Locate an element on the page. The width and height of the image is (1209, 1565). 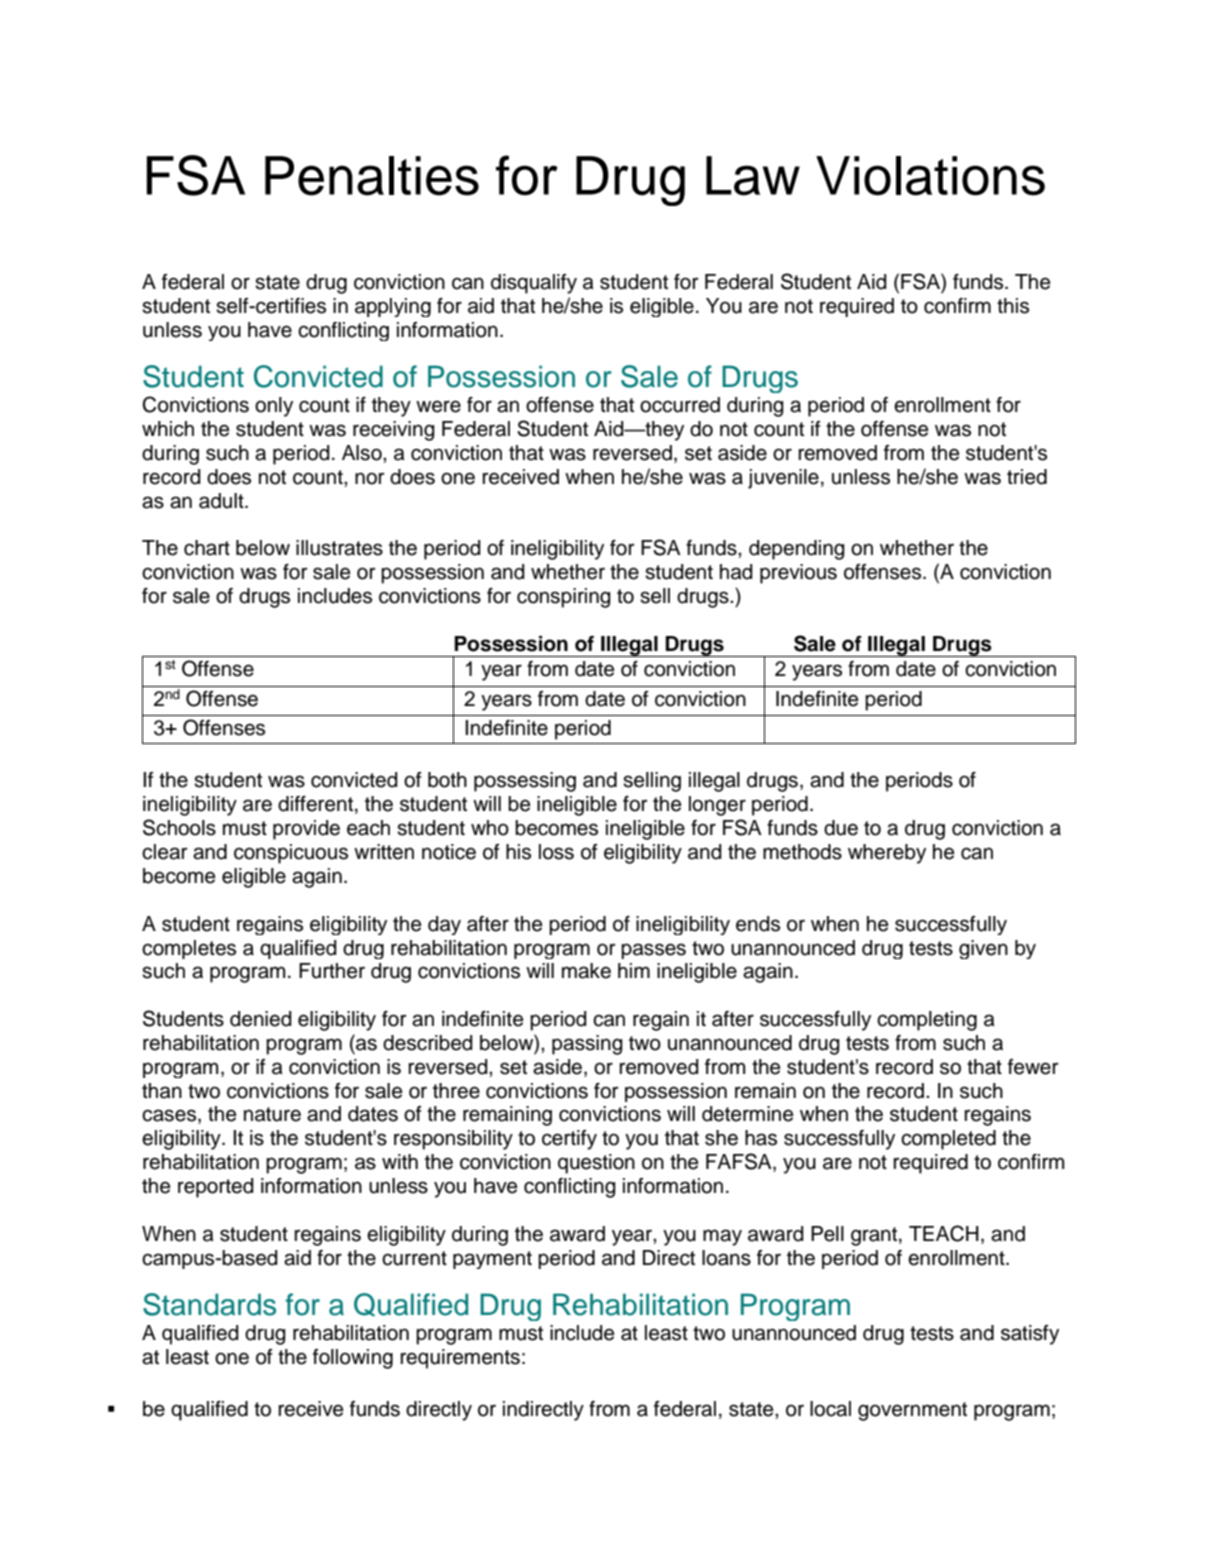
requirements is located at coordinates (460, 1359).
